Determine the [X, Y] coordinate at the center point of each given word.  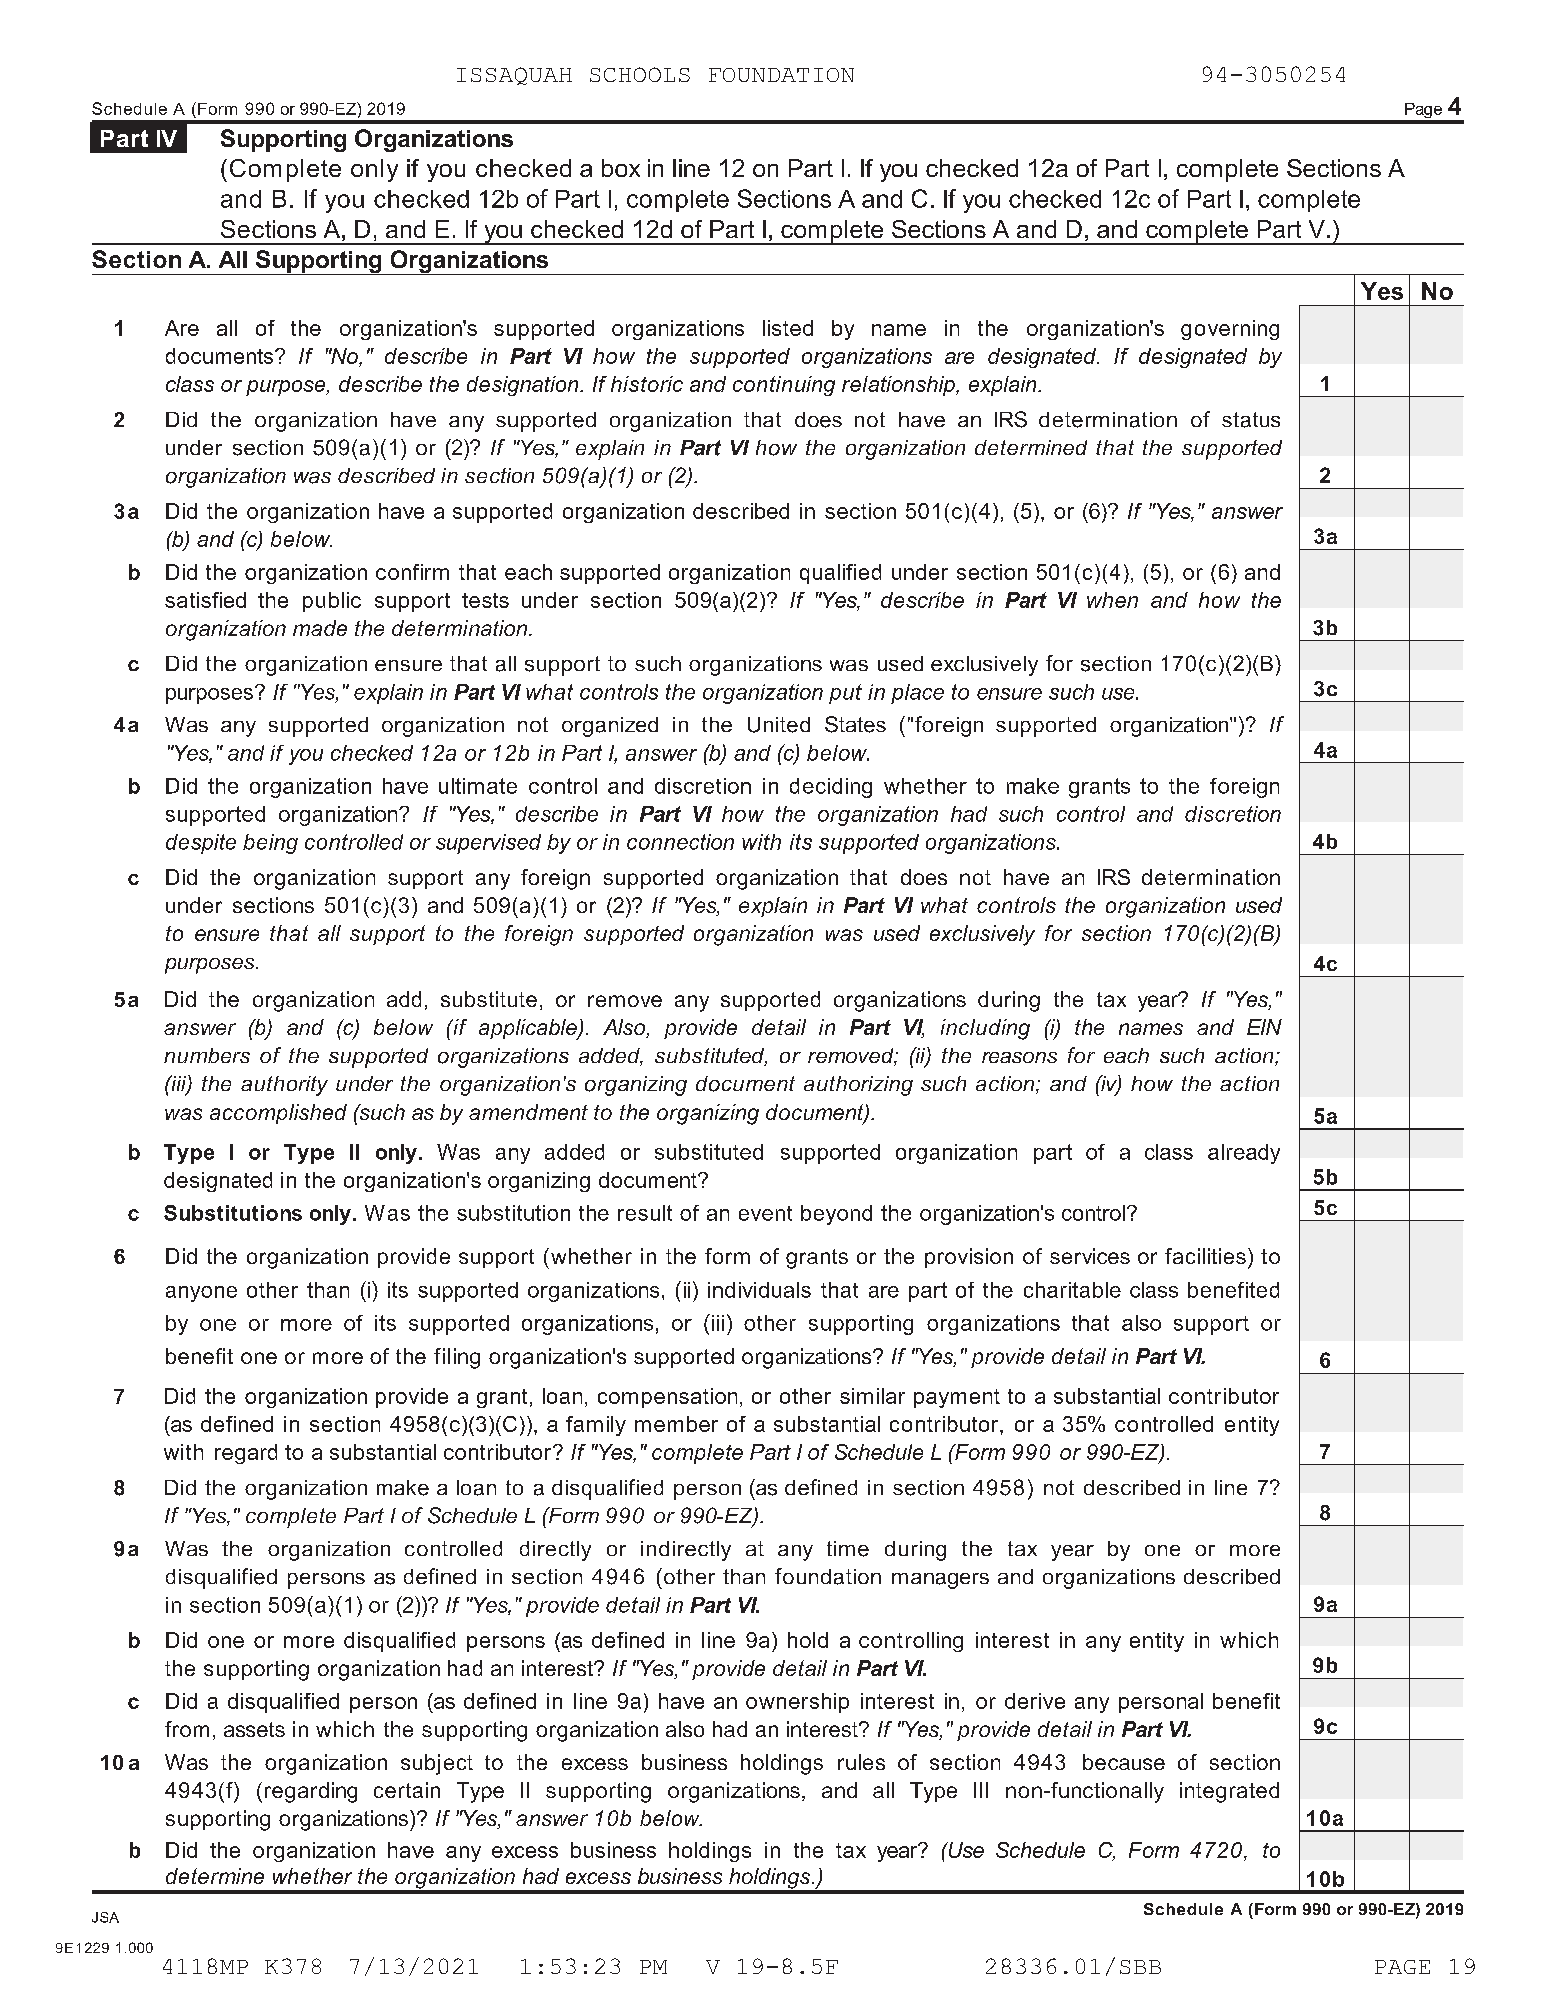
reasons [1019, 1057]
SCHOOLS [640, 74]
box [621, 168]
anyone [201, 1294]
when [1112, 600]
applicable [529, 1029]
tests [485, 600]
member [676, 1424]
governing [1230, 330]
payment [957, 1398]
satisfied [205, 600]
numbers [207, 1055]
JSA [105, 1917]
